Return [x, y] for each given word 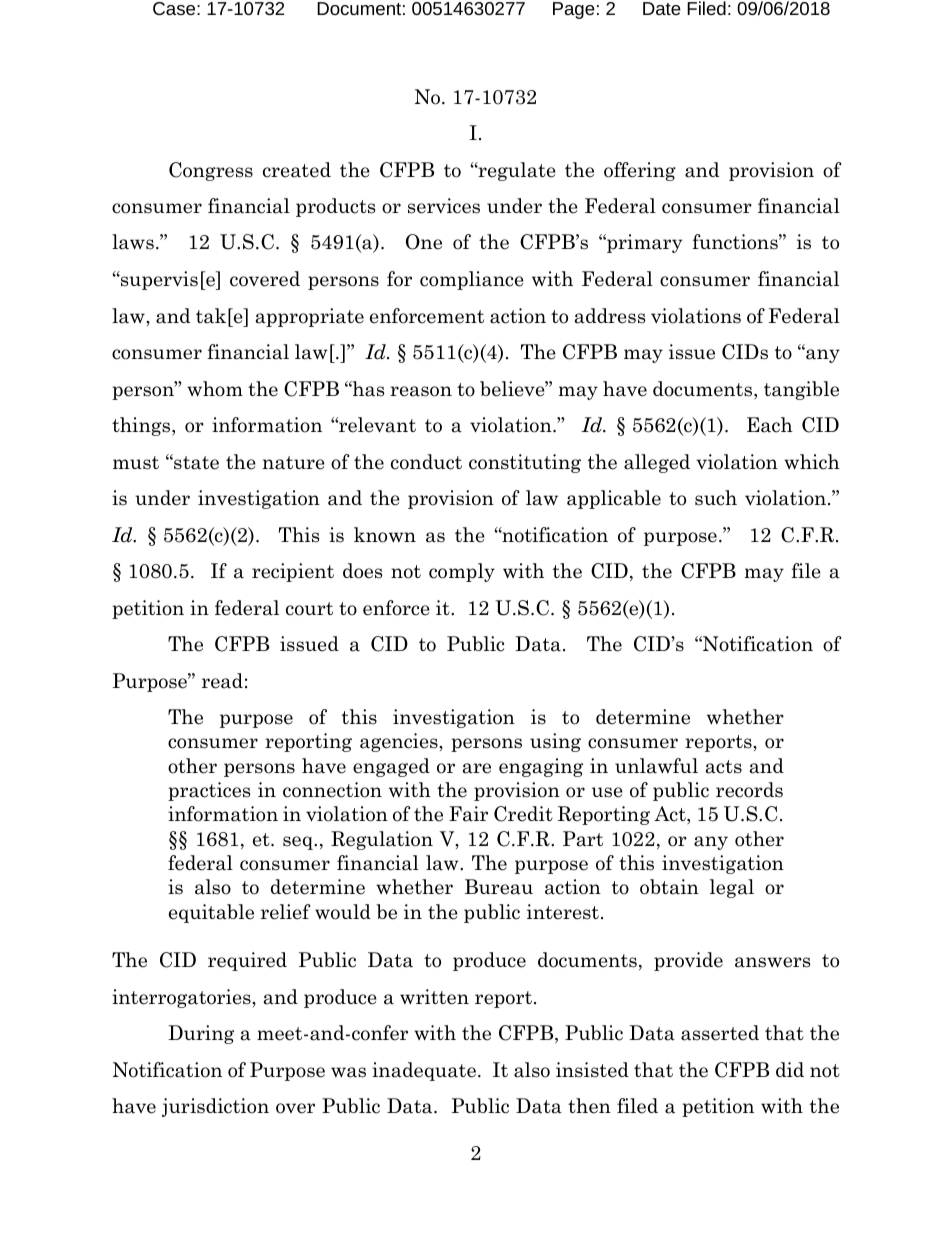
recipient [293, 572]
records [749, 790]
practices [209, 791]
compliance [472, 280]
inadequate [424, 1071]
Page [574, 10]
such [716, 498]
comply [462, 572]
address [610, 316]
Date [662, 8]
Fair [468, 814]
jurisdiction [215, 1107]
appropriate [310, 317]
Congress [211, 171]
